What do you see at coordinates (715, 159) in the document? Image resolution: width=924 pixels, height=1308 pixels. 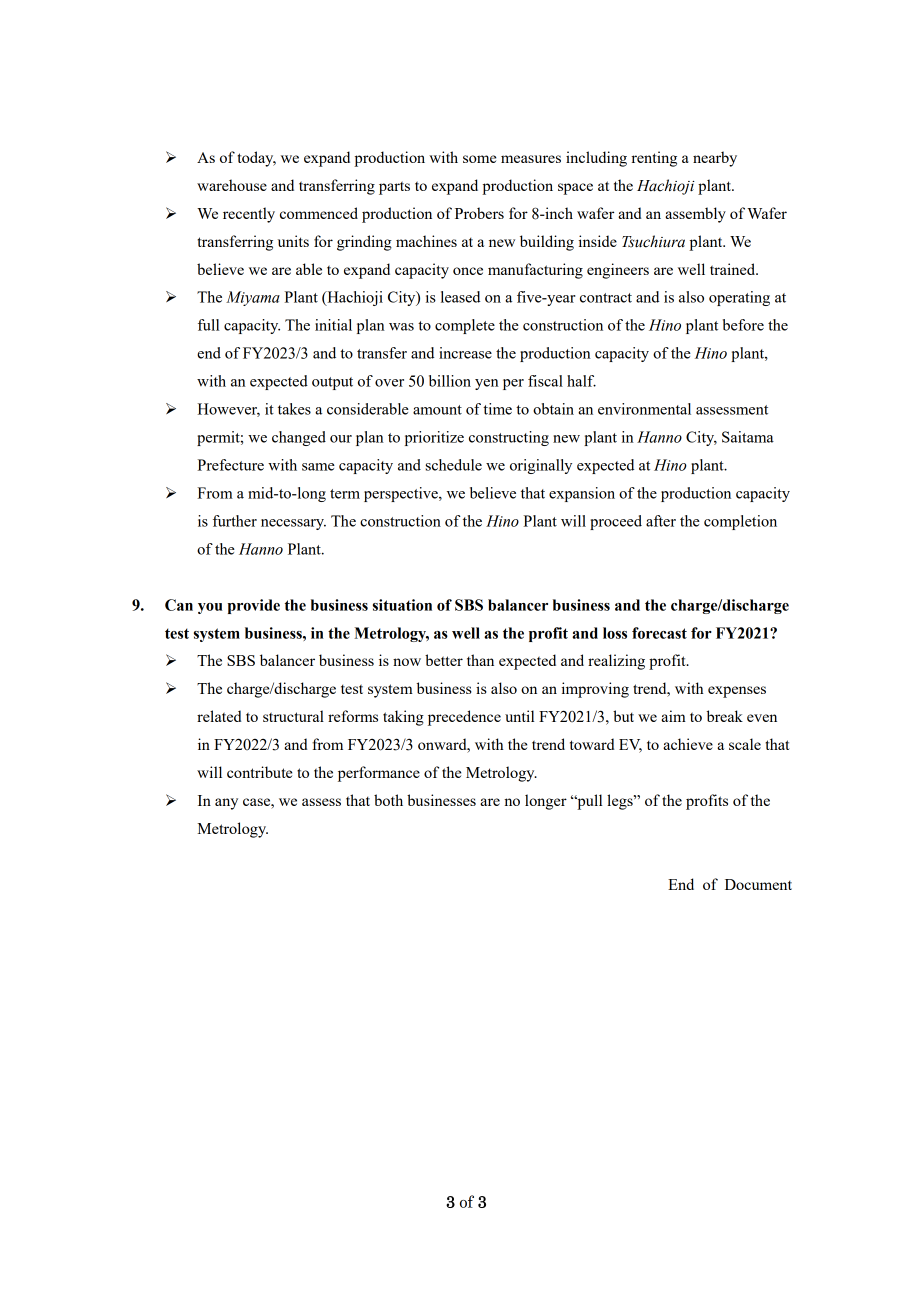 I see `nearby` at bounding box center [715, 159].
